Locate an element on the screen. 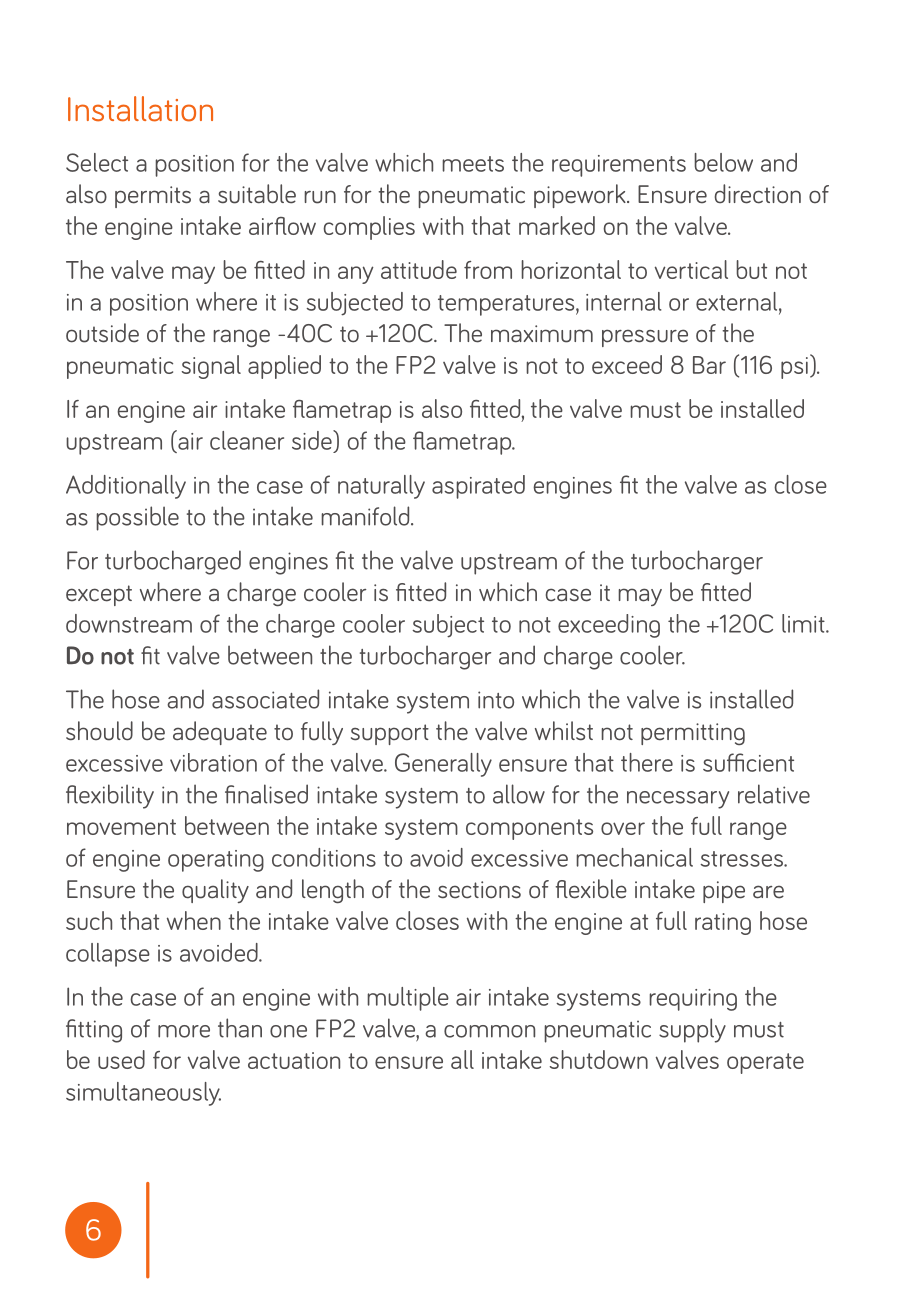  meets is located at coordinates (473, 164).
